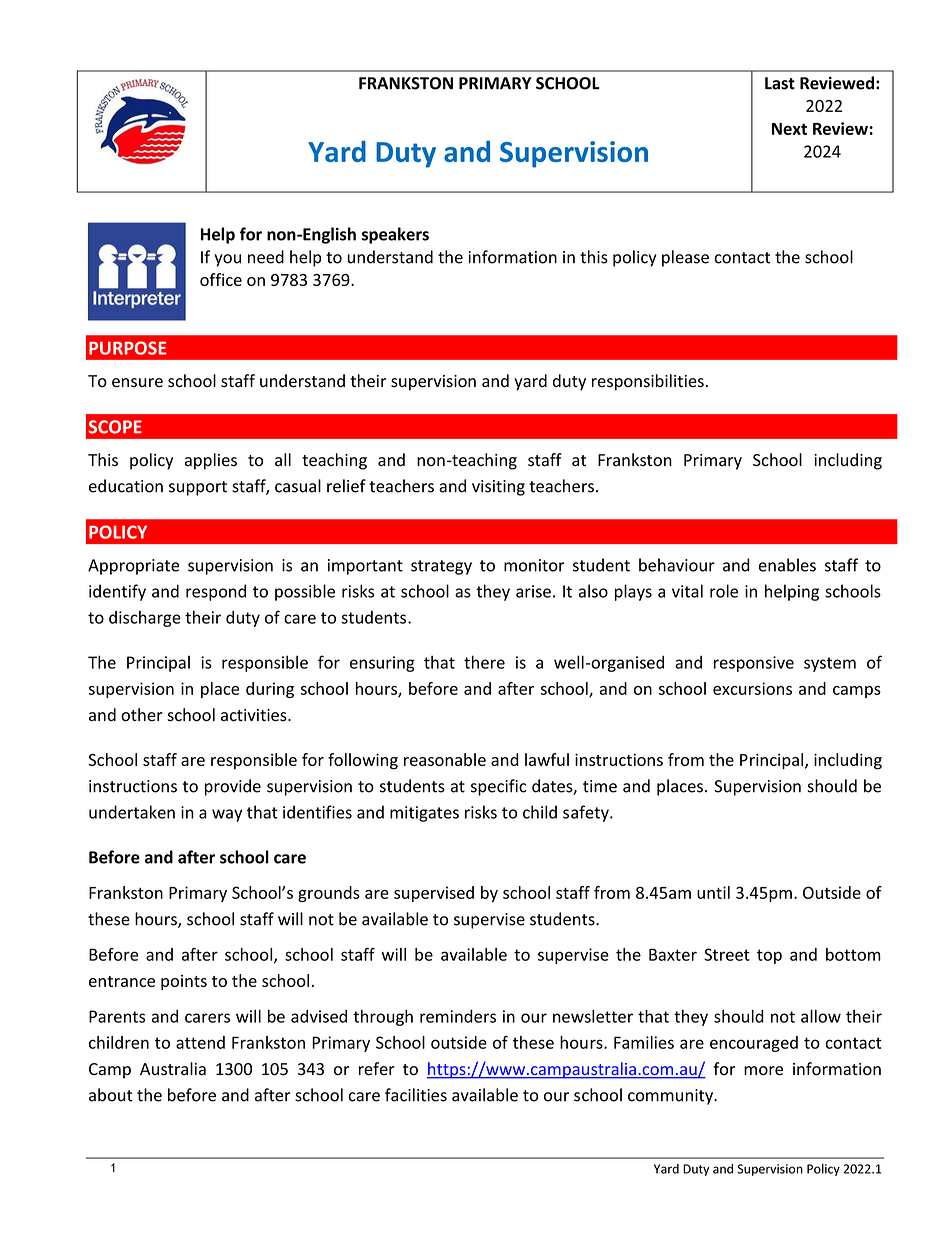  Describe the element at coordinates (227, 260) in the page. I see `you` at that location.
